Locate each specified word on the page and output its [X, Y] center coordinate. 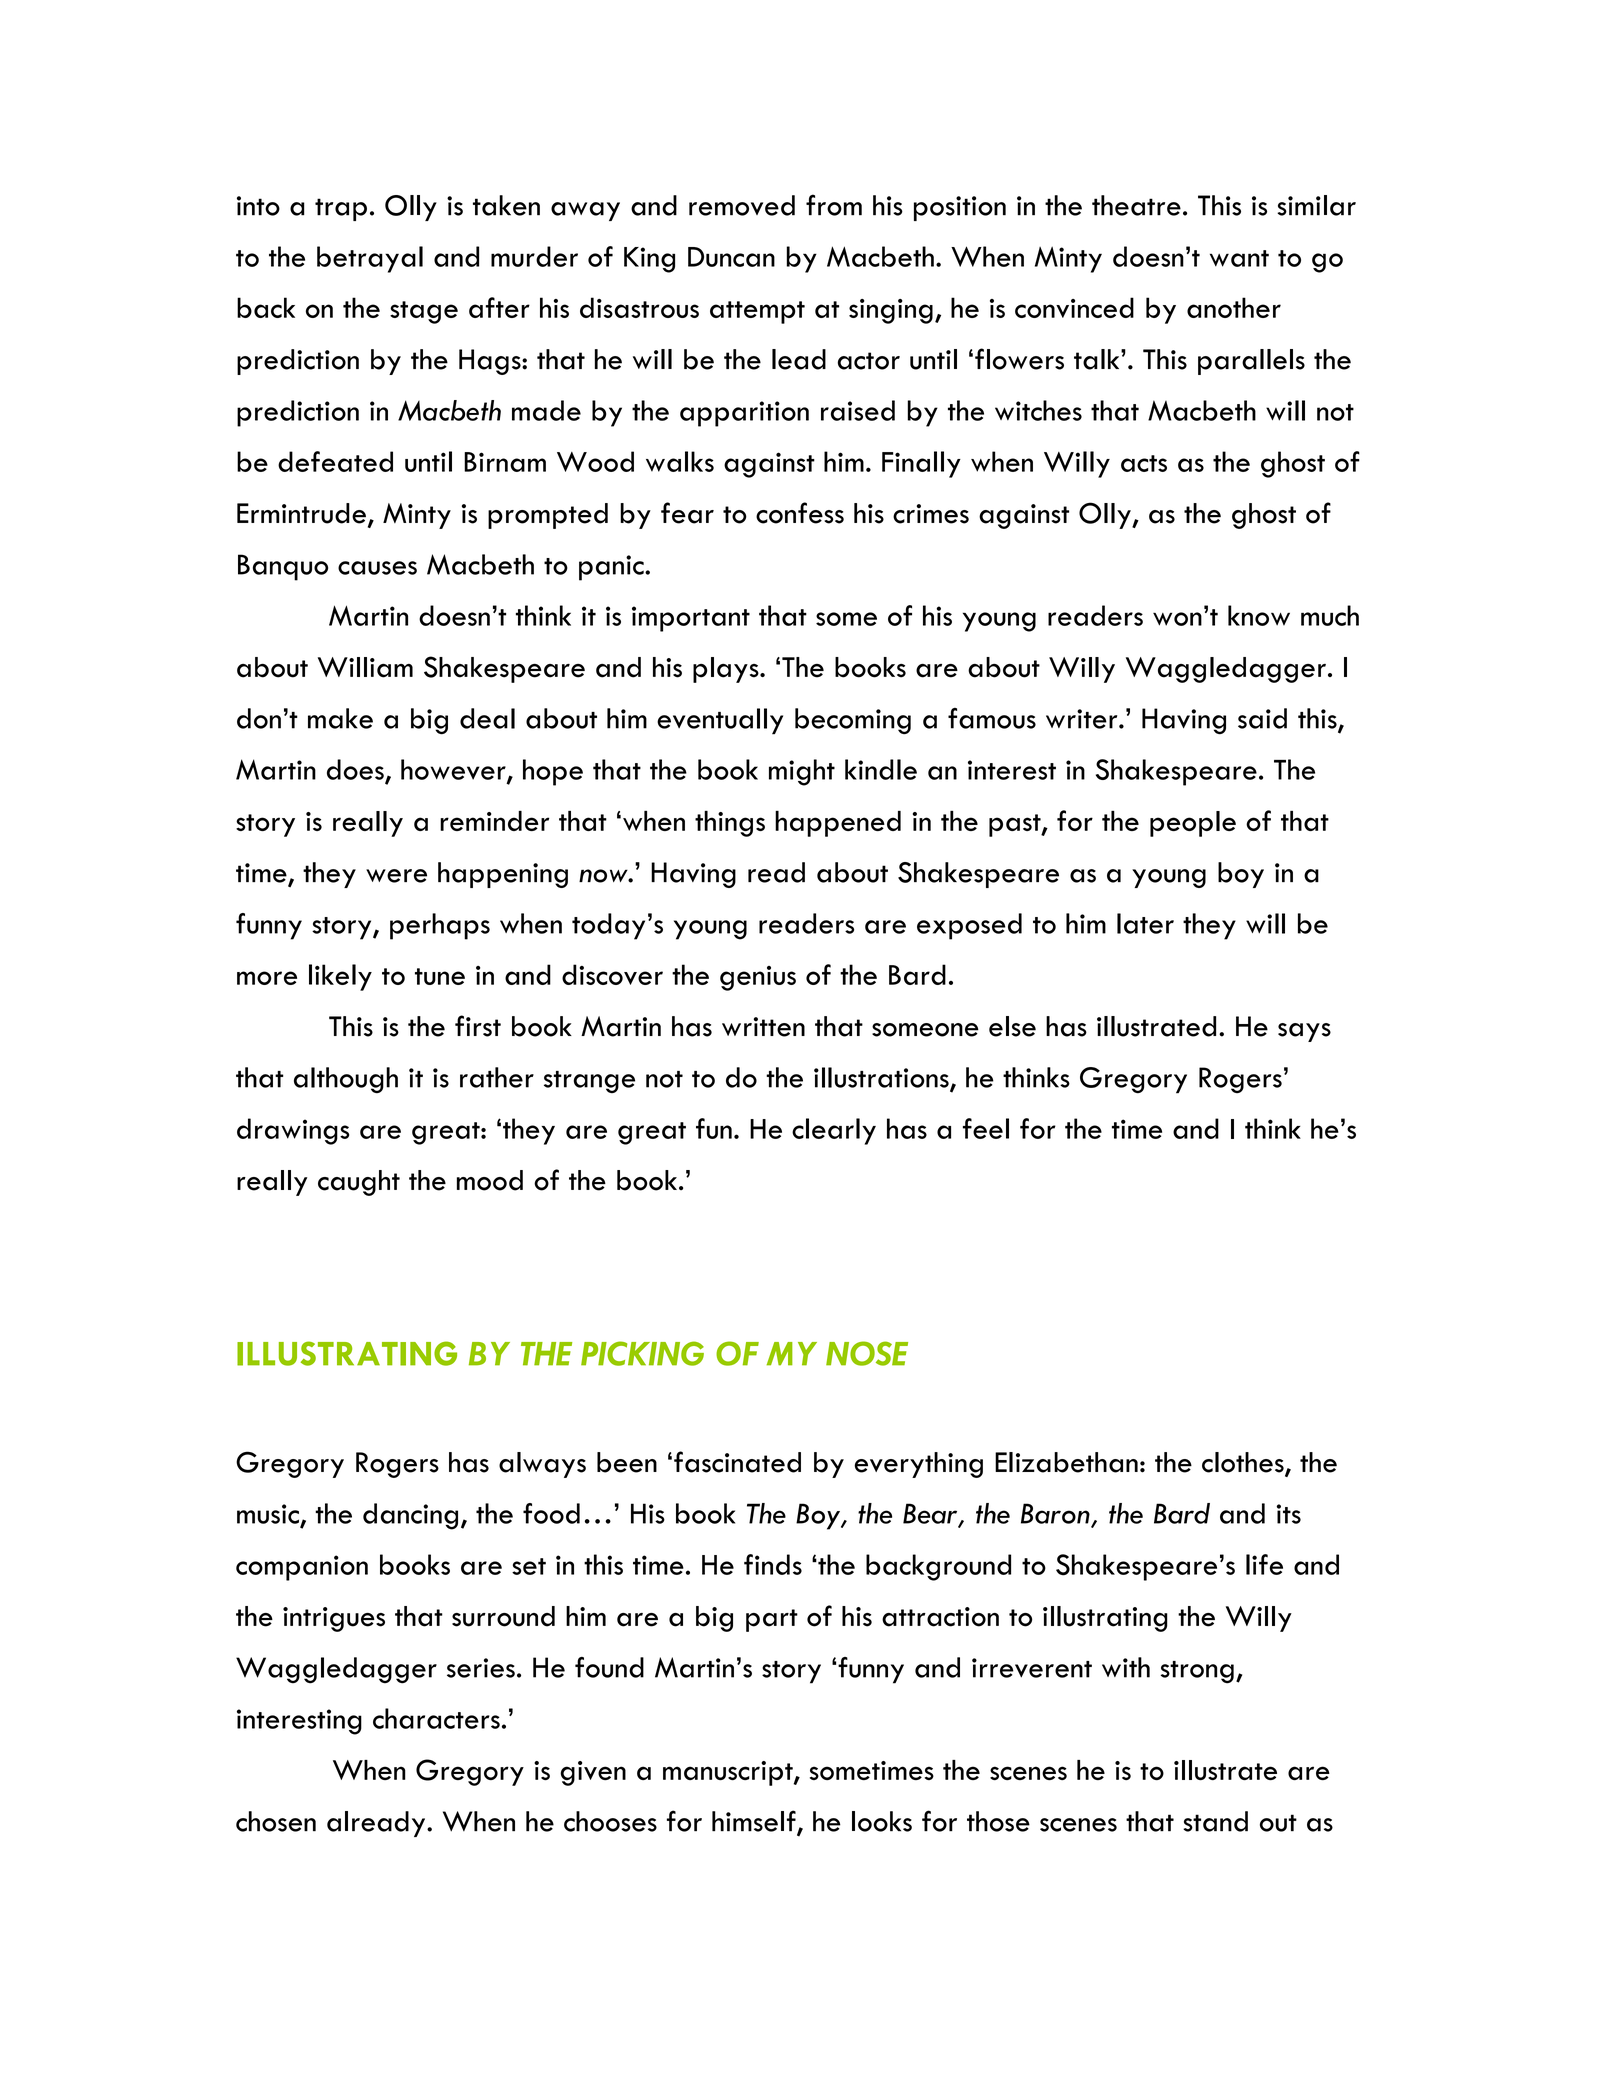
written [763, 1027]
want [1239, 258]
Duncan [731, 257]
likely [340, 977]
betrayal [370, 259]
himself [755, 1822]
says [1304, 1032]
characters [436, 1718]
